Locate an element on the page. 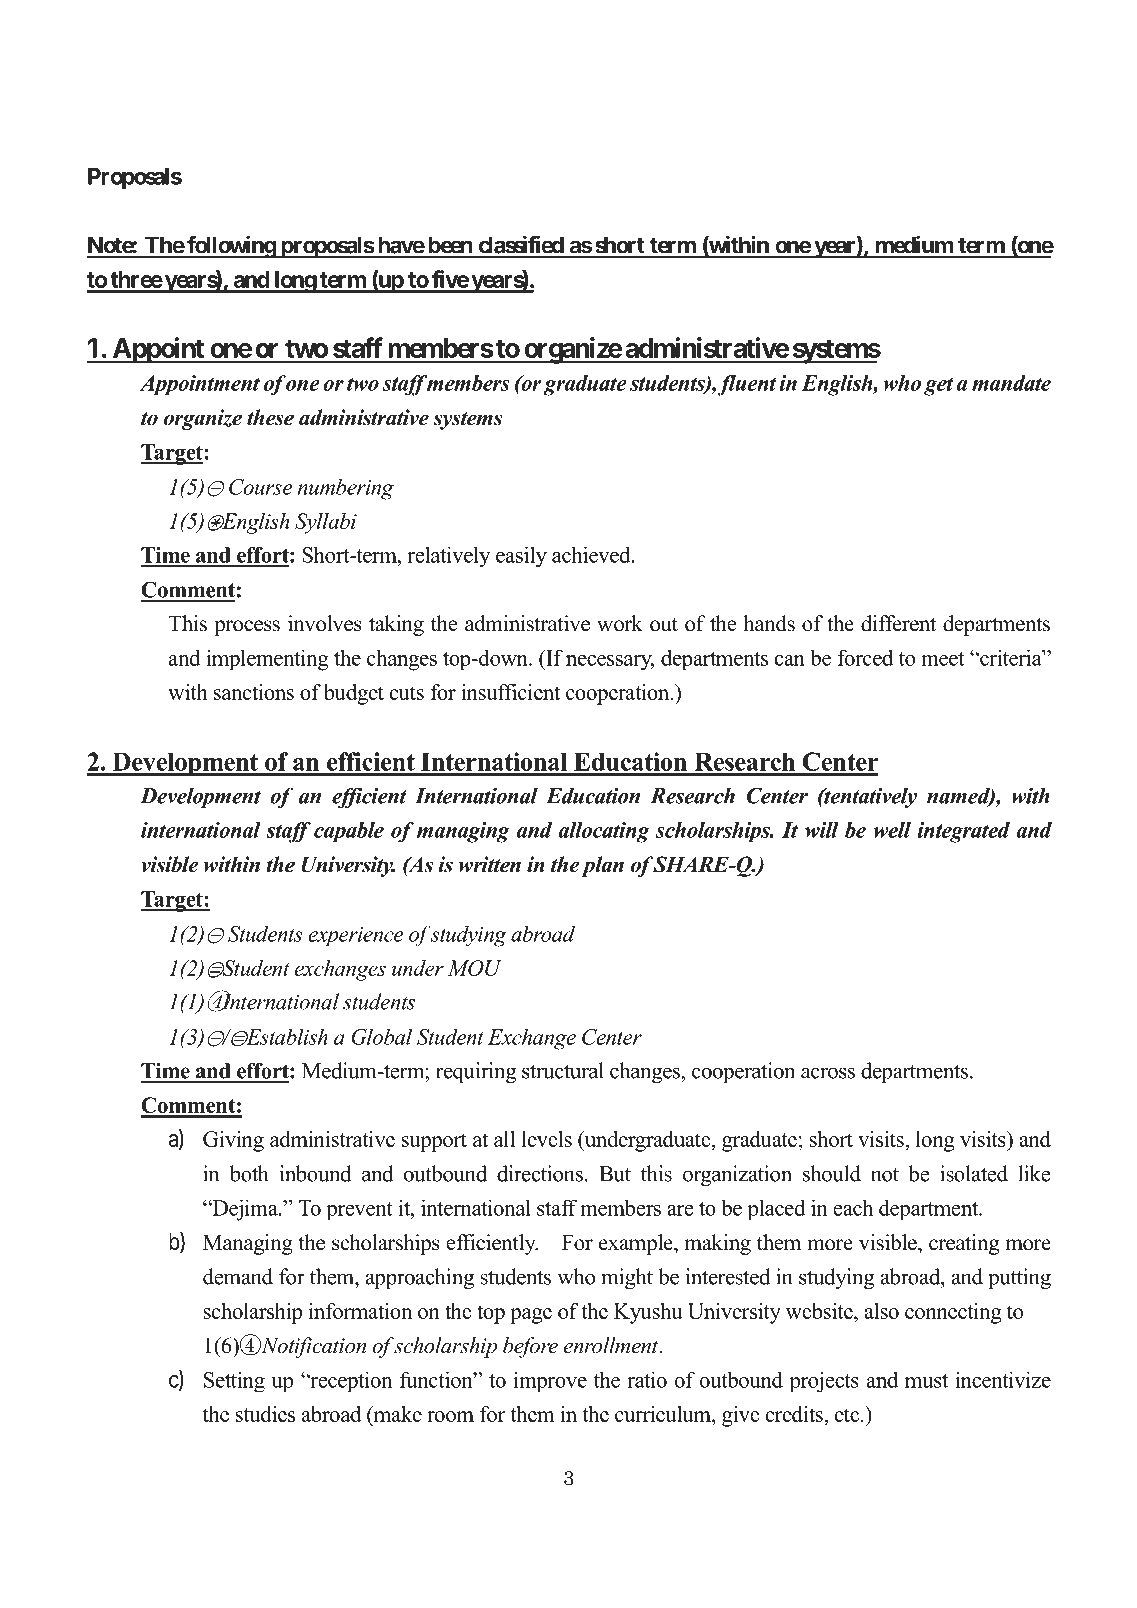 The image size is (1137, 1608). mandate is located at coordinates (1011, 383).
